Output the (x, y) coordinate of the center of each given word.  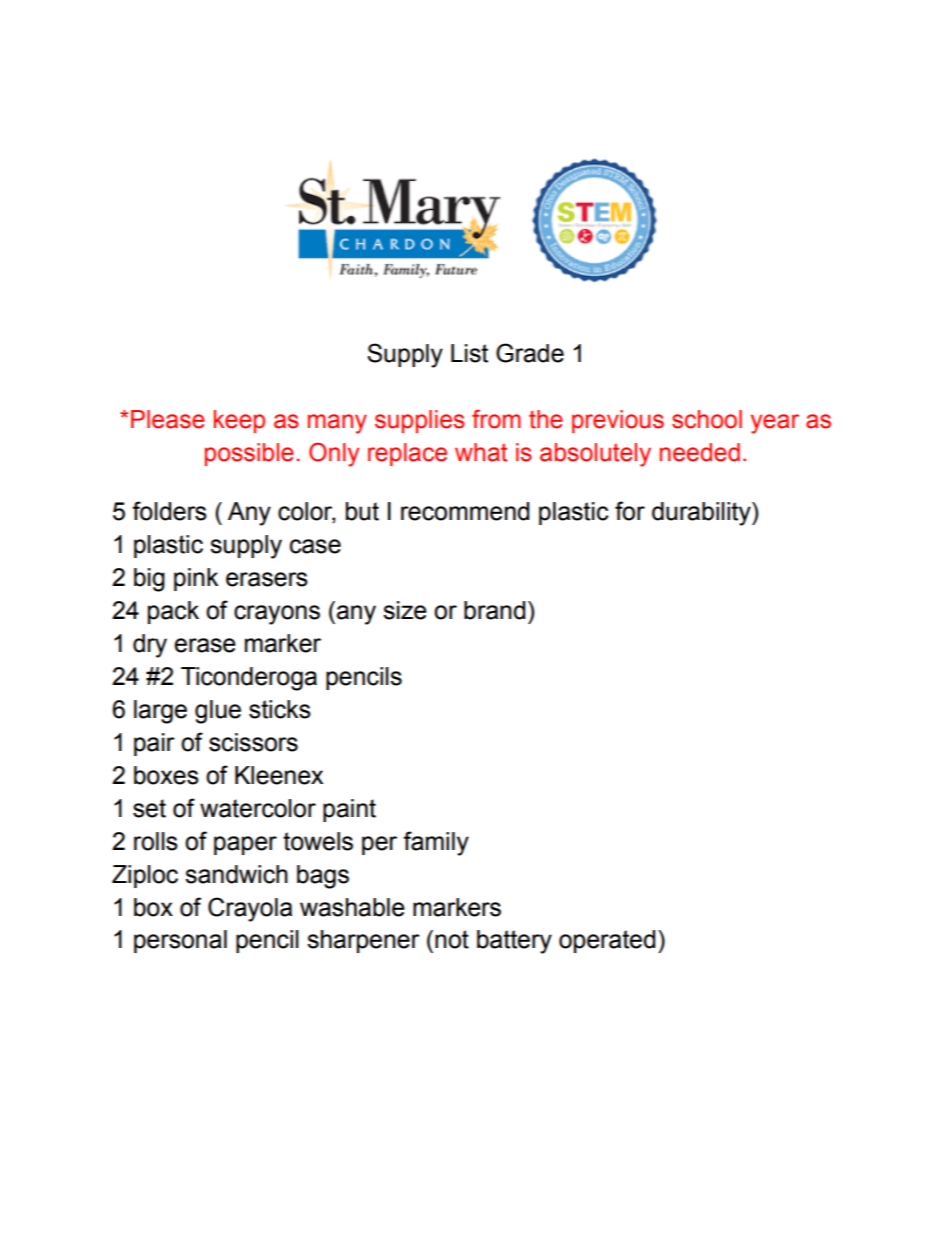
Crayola (250, 909)
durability (702, 514)
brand (494, 610)
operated (607, 941)
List (469, 353)
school (707, 419)
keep (239, 421)
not (452, 939)
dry (150, 646)
